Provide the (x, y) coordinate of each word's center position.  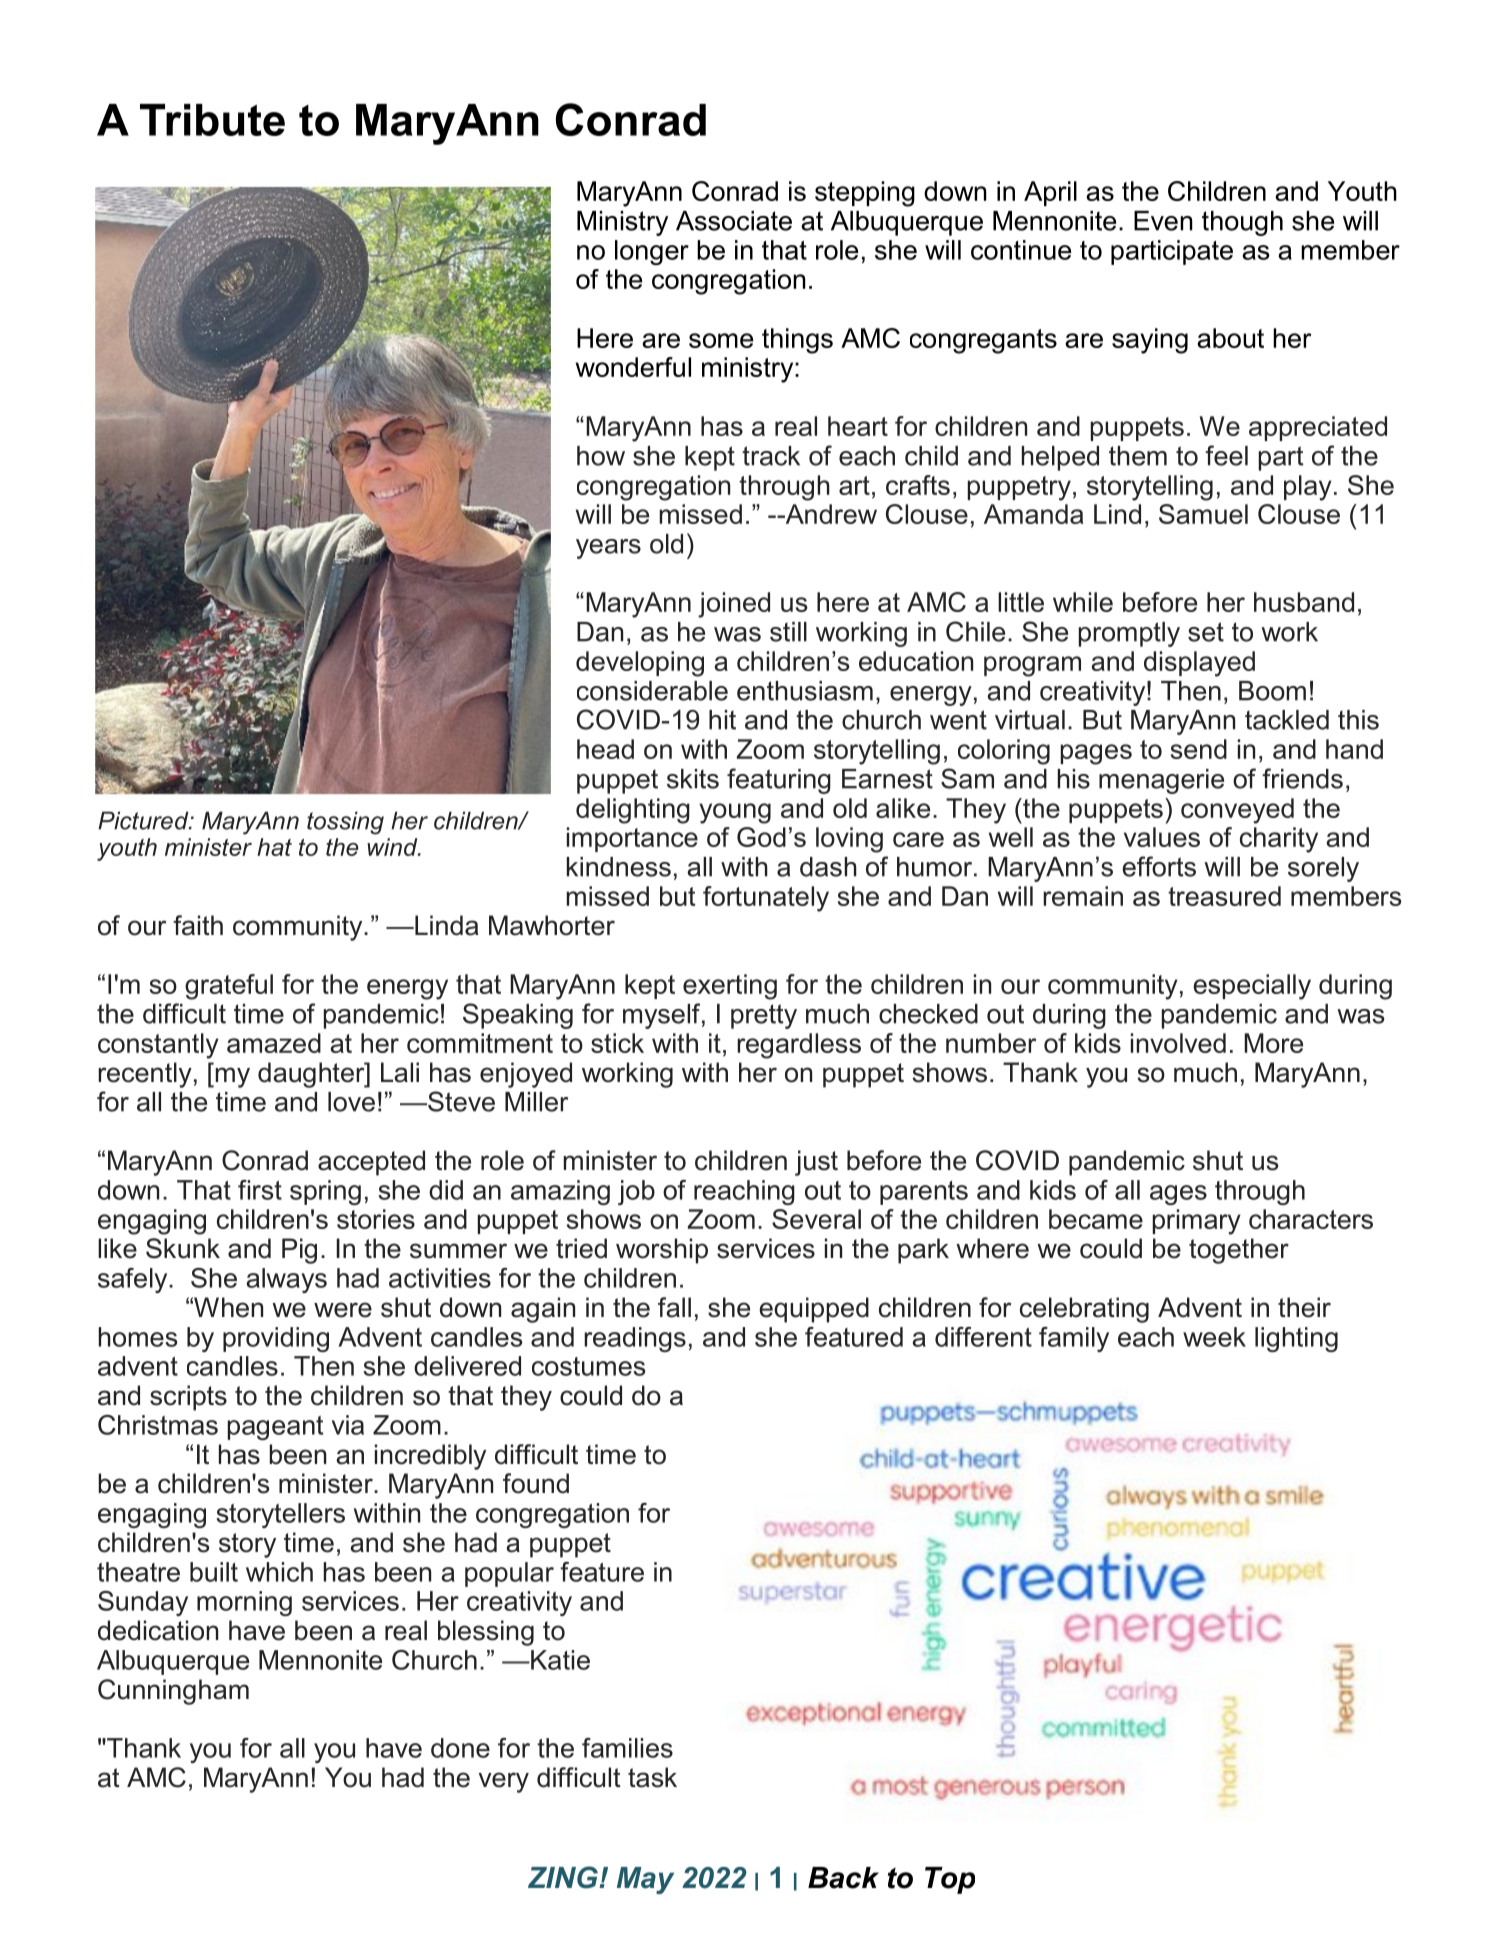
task (652, 1777)
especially (1252, 987)
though (1242, 223)
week (1214, 1337)
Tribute (212, 120)
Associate (734, 221)
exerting (730, 987)
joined (734, 605)
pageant (275, 1428)
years (608, 549)
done (460, 1748)
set (1206, 632)
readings (635, 1339)
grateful (229, 987)
